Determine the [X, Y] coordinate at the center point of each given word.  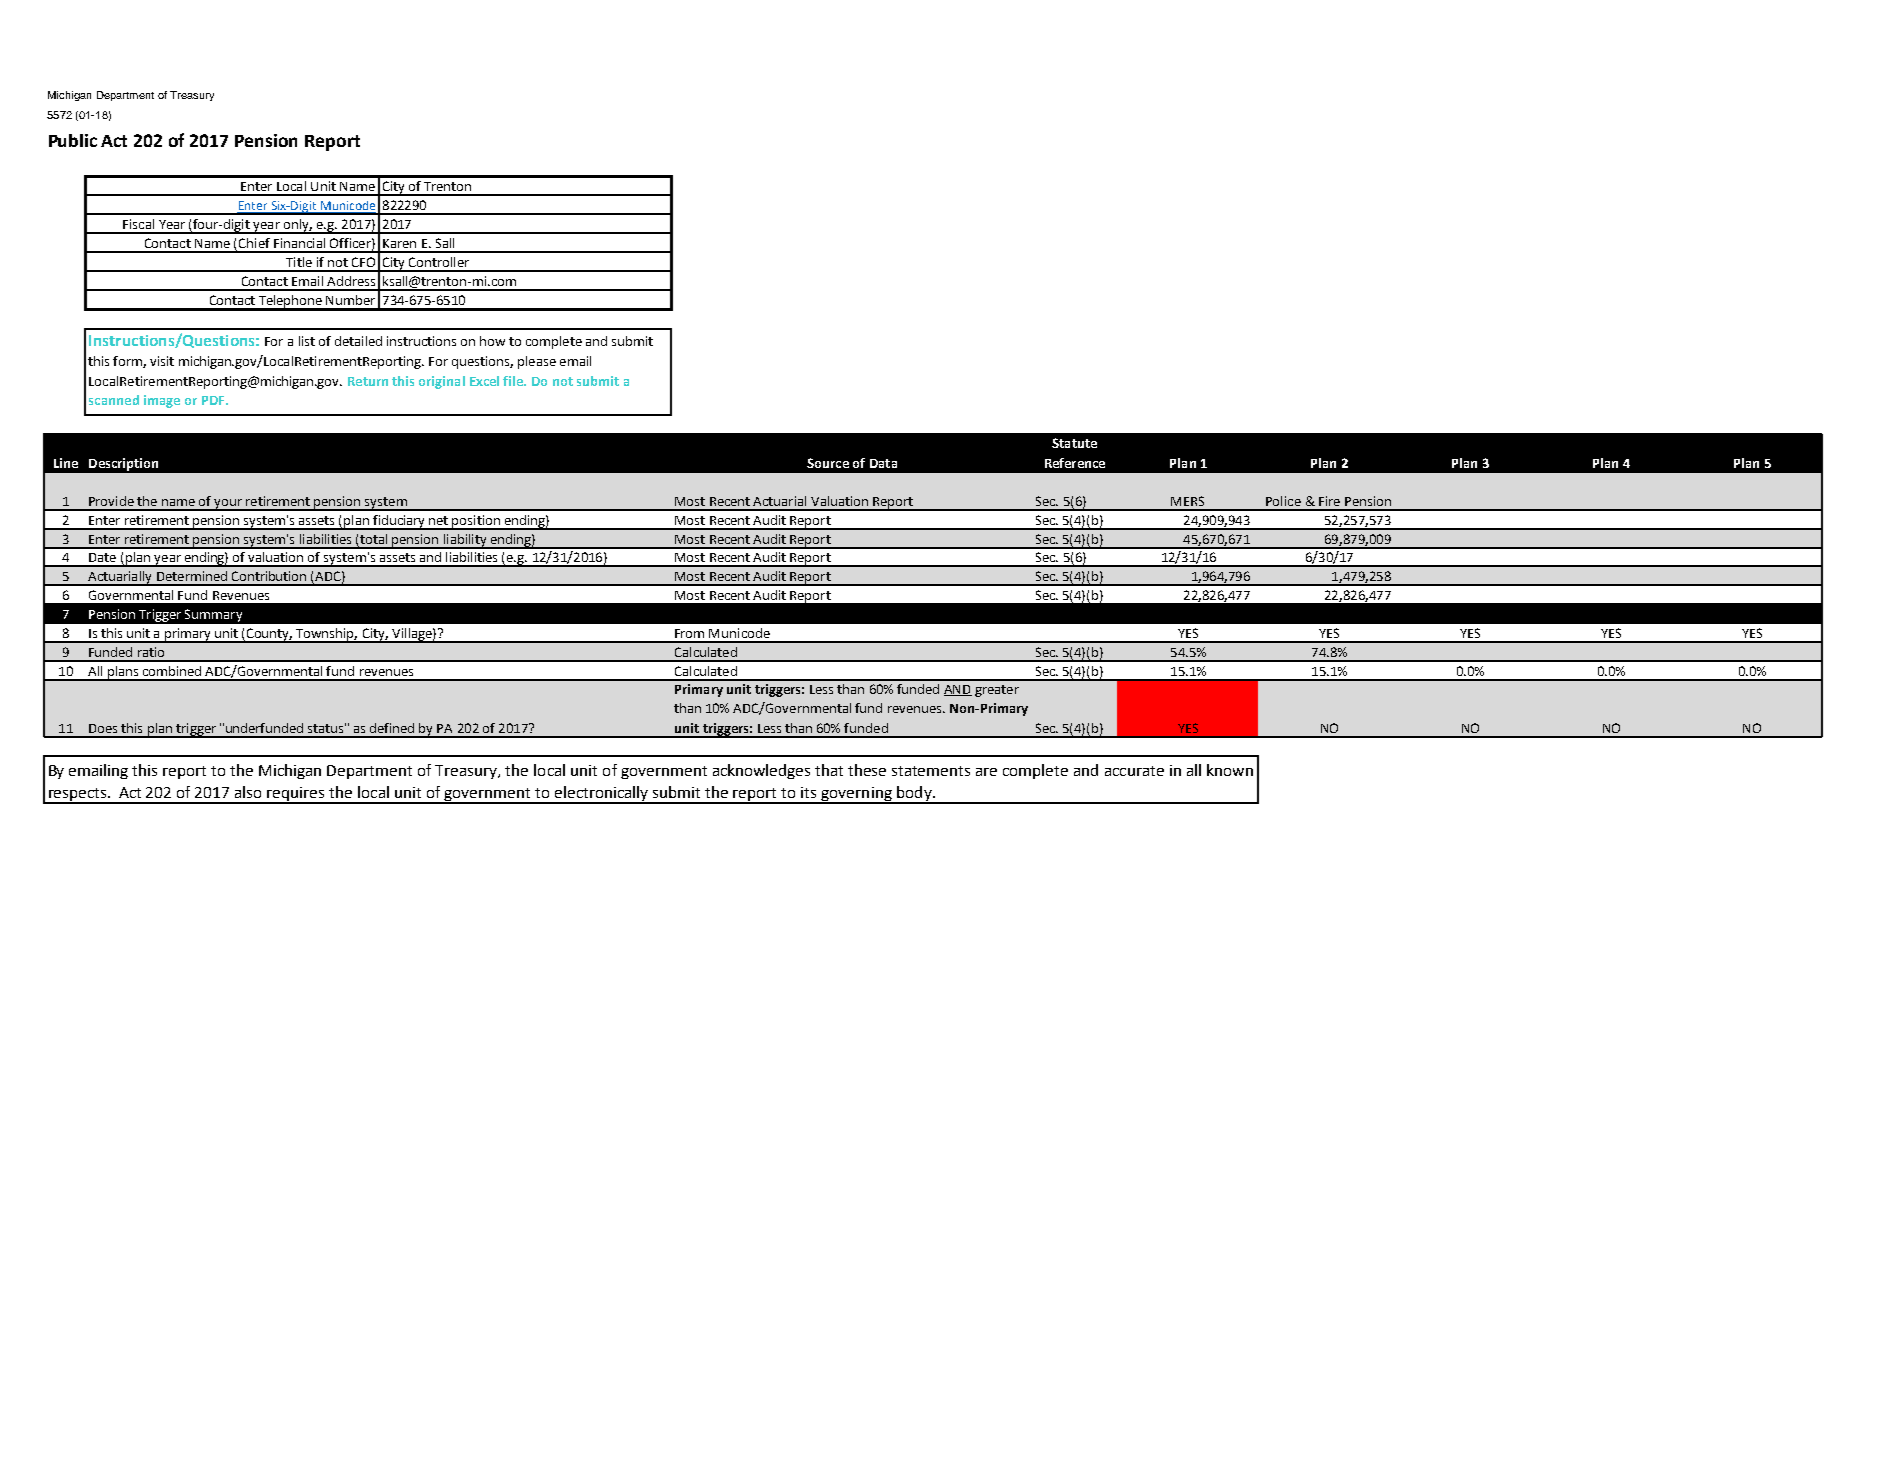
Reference [1075, 463]
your [228, 505]
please [537, 362]
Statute [1074, 443]
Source [828, 463]
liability [465, 541]
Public [73, 140]
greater [997, 691]
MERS [1187, 501]
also [248, 792]
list [307, 341]
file [514, 381]
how [492, 341]
